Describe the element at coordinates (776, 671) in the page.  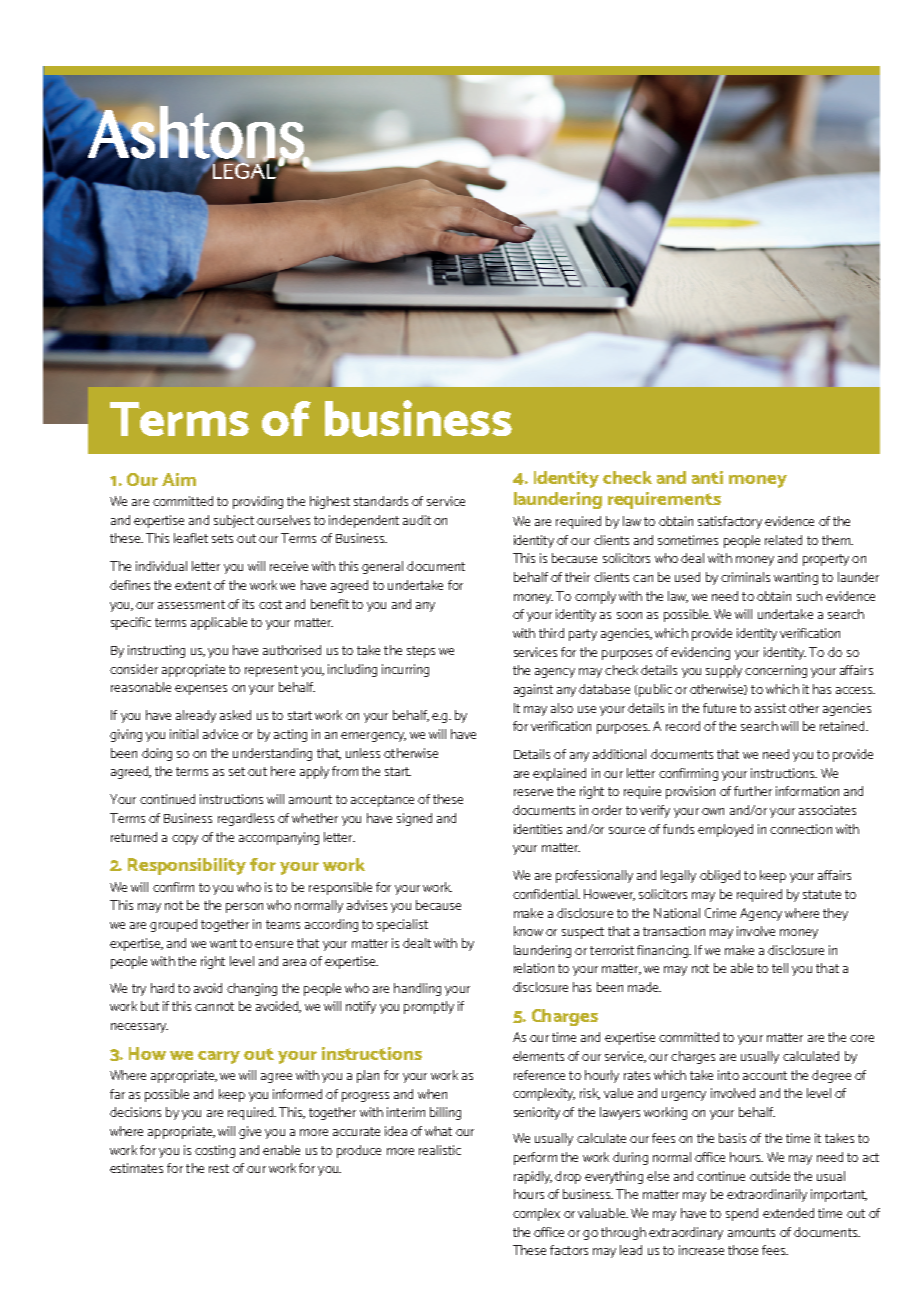
I see `concerning` at that location.
